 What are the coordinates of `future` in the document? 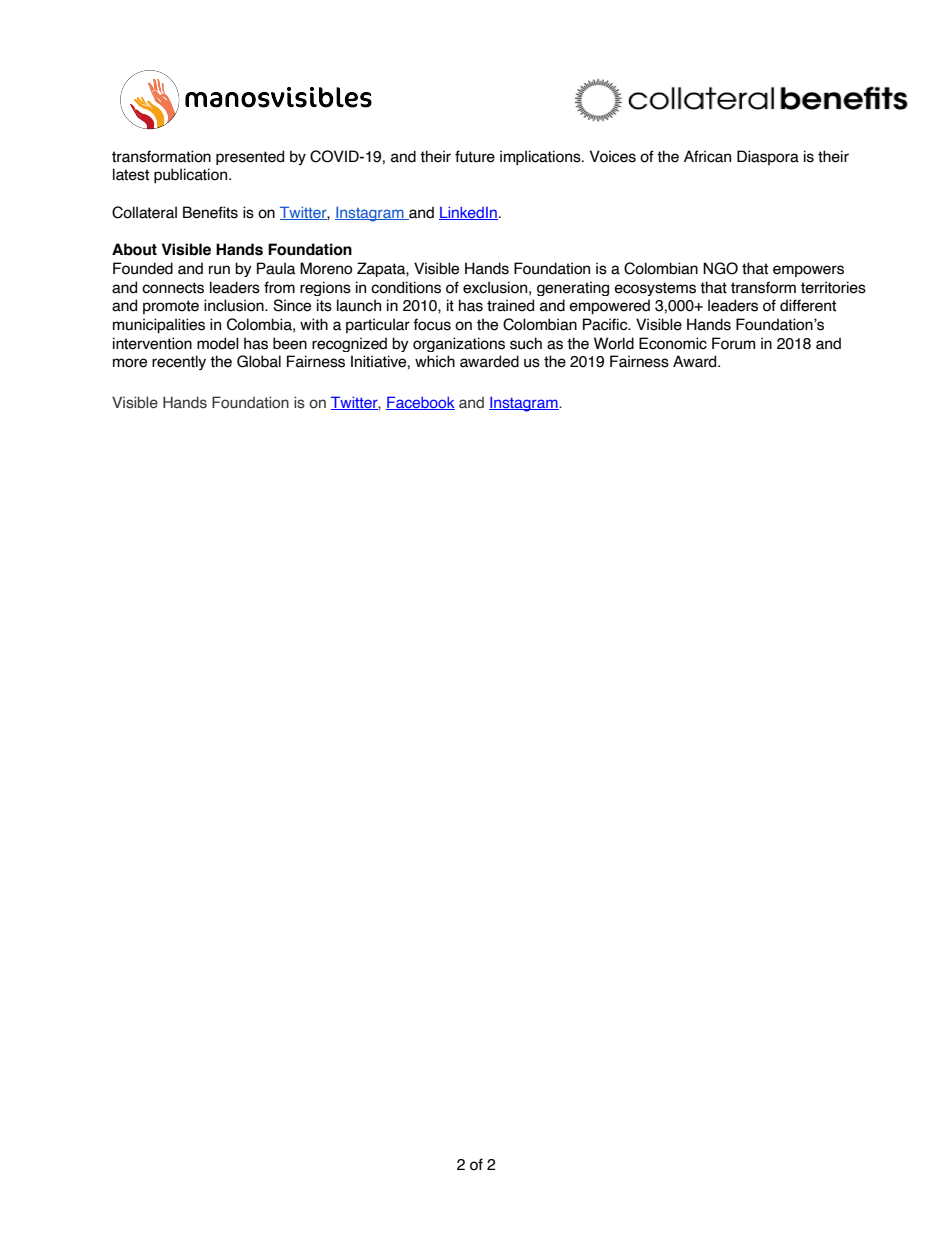 It's located at (475, 156).
